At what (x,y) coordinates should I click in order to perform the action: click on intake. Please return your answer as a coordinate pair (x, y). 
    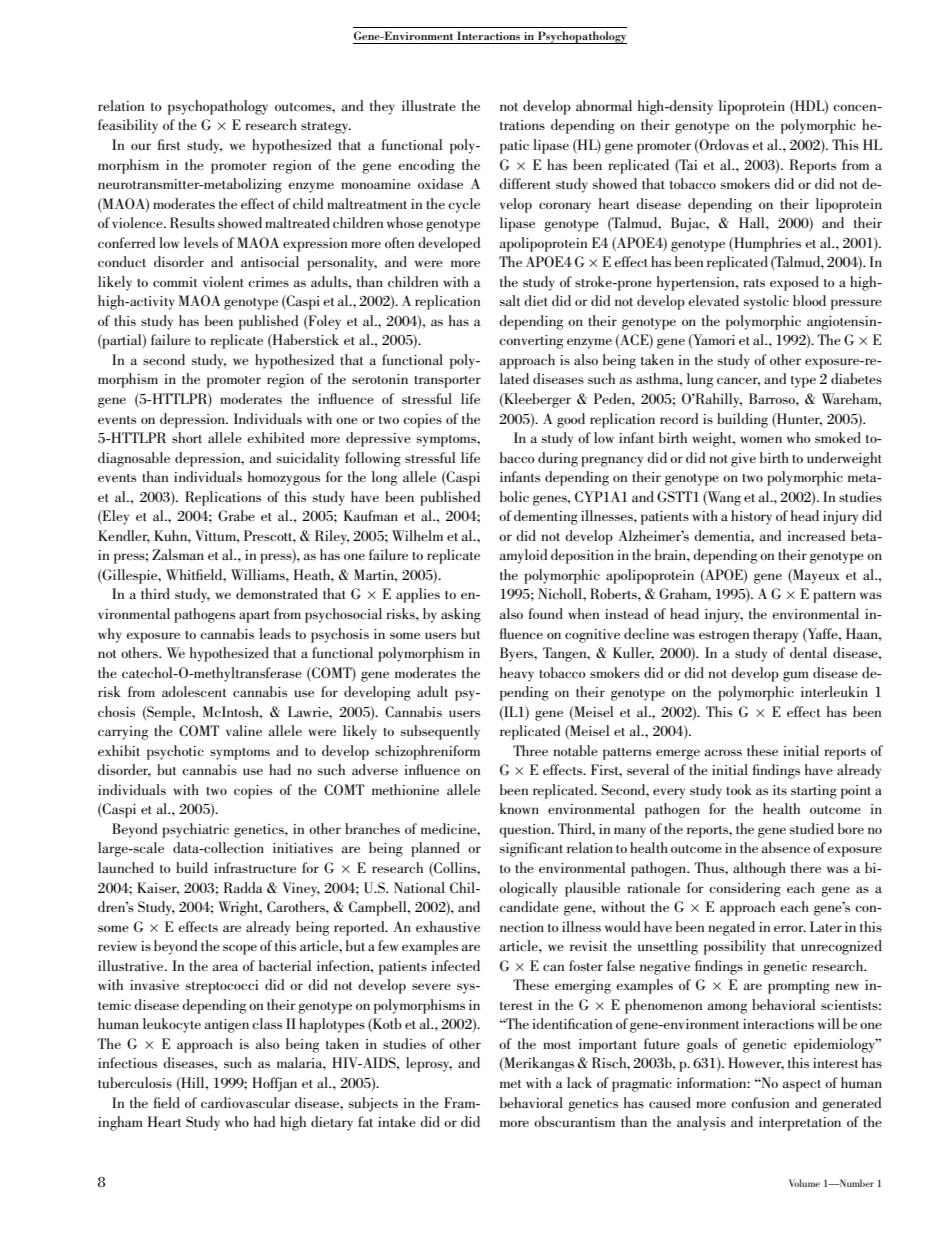
    Looking at the image, I should click on (397, 1121).
